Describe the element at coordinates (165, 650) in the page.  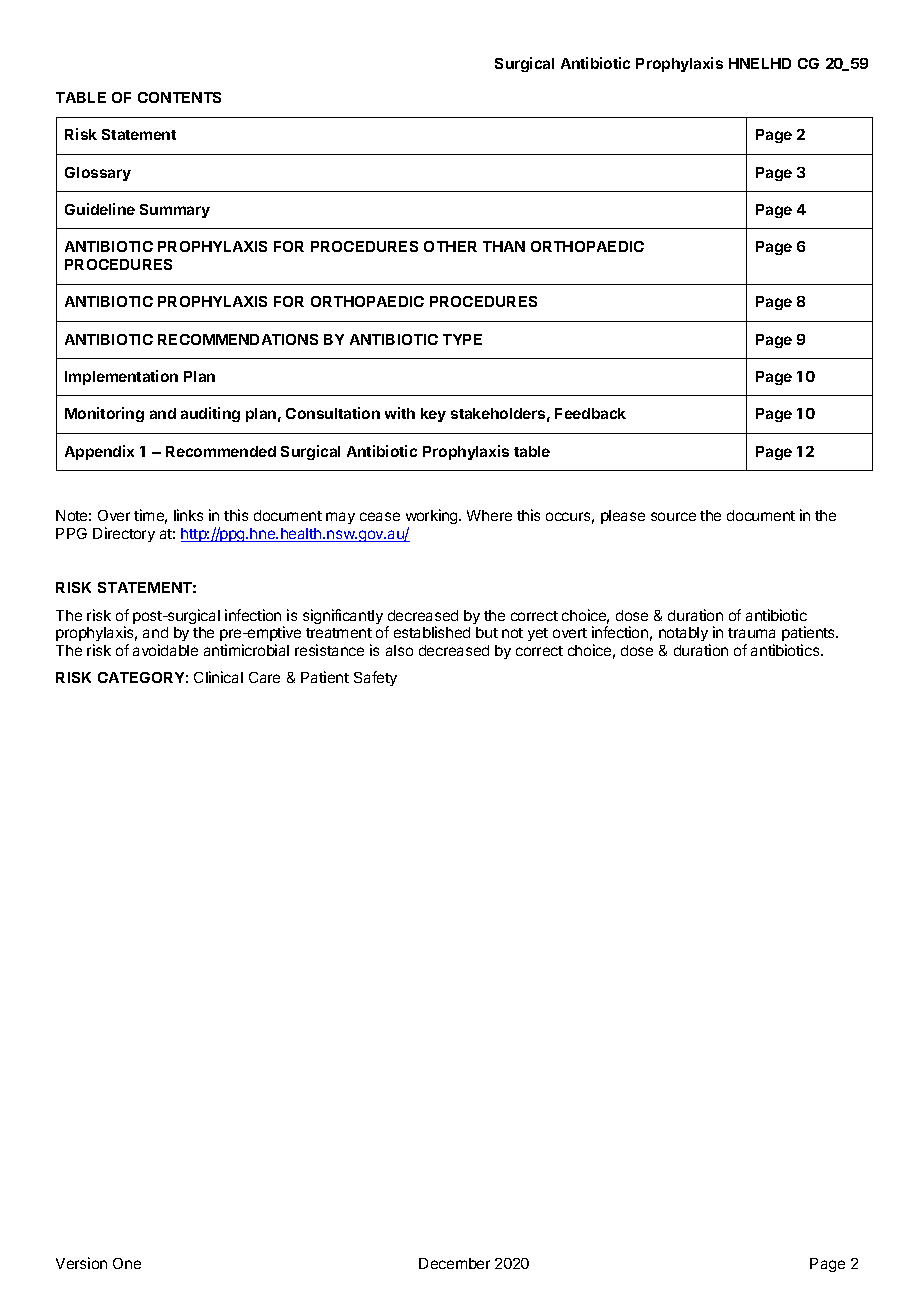
I see `avoidable` at that location.
